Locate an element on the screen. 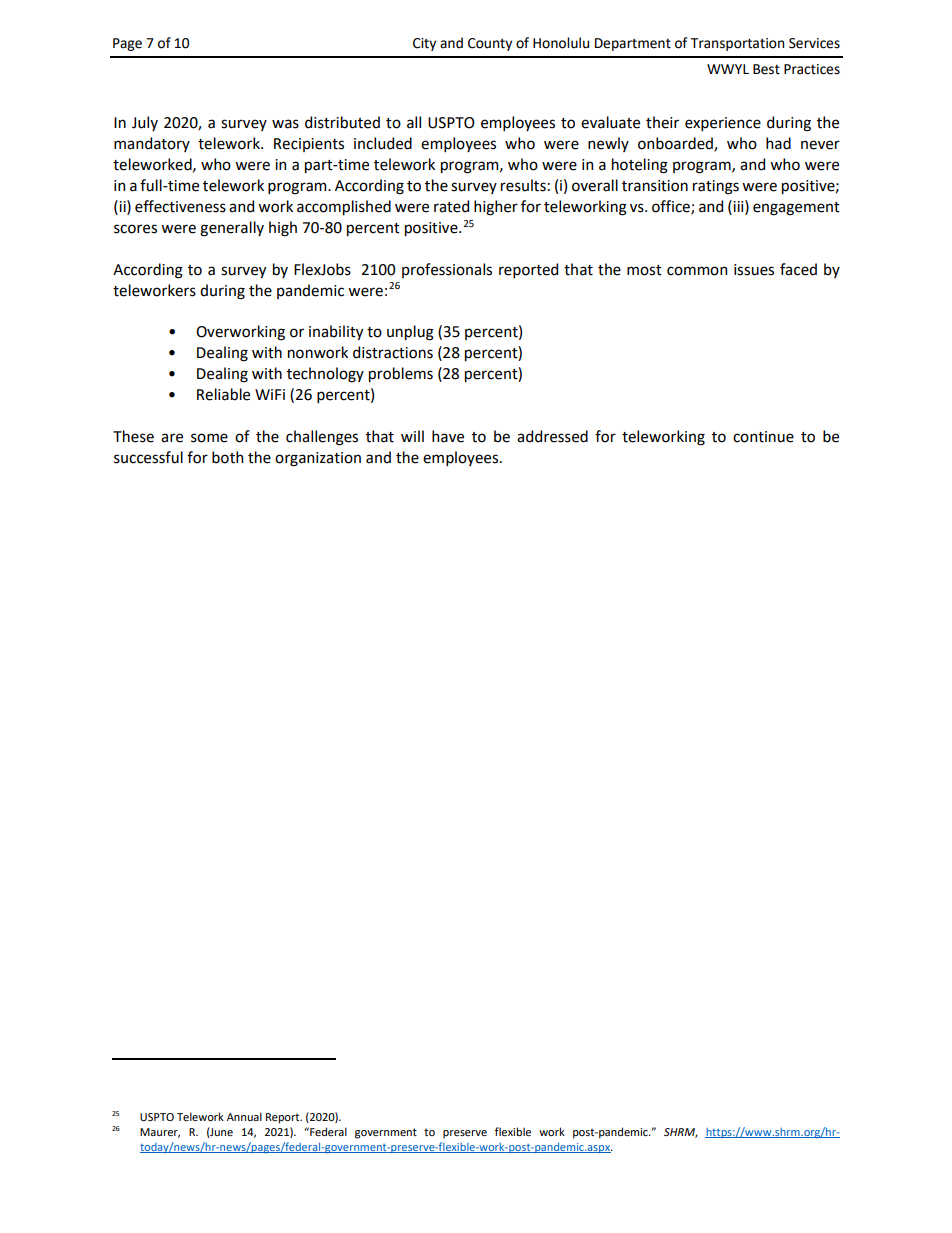 Image resolution: width=952 pixels, height=1233 pixels. both is located at coordinates (227, 457).
